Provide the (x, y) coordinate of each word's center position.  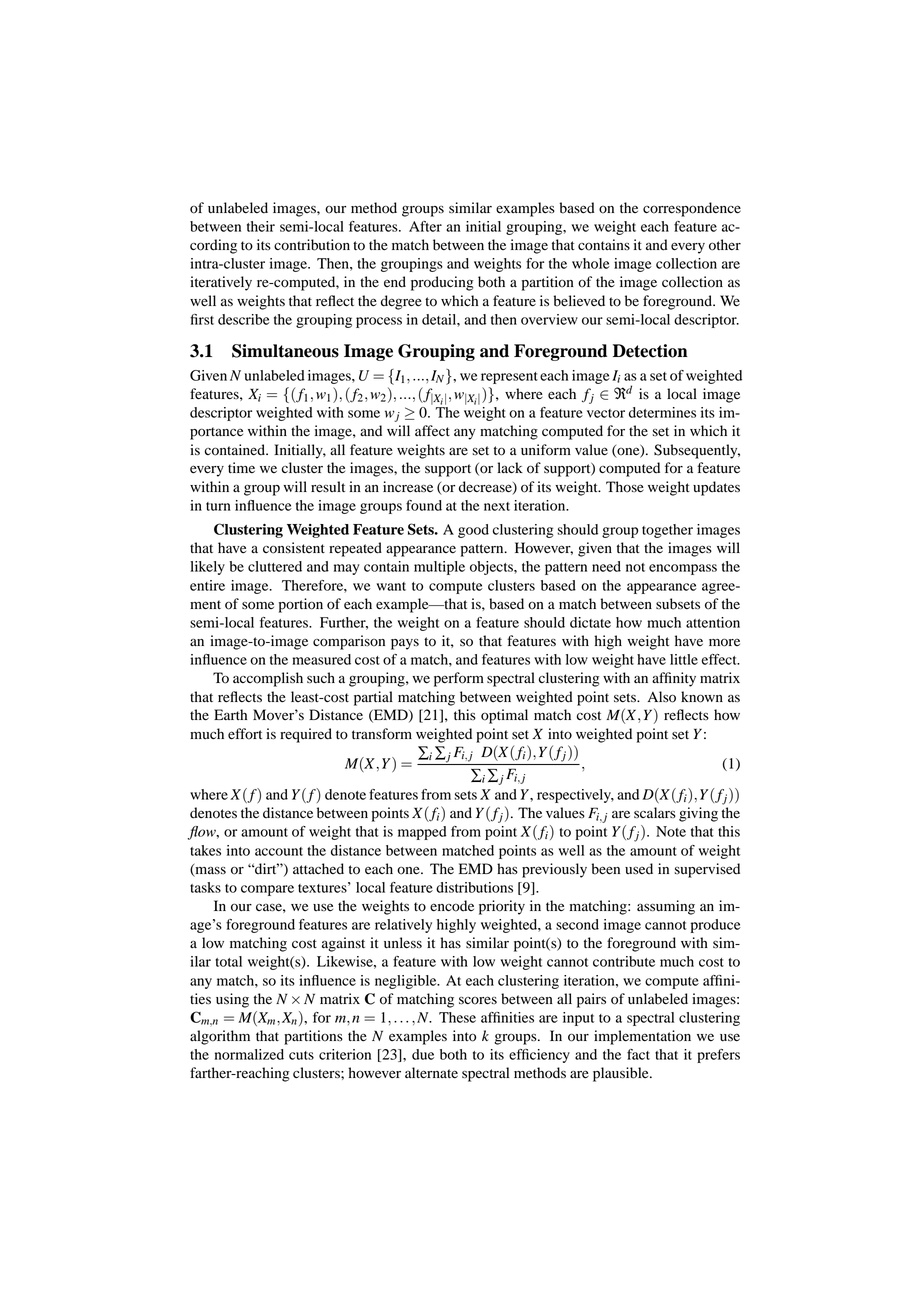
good (473, 531)
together (667, 531)
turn (218, 506)
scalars (655, 812)
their (261, 226)
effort (245, 734)
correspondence (692, 209)
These (457, 1017)
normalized (249, 1054)
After (425, 226)
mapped (422, 833)
